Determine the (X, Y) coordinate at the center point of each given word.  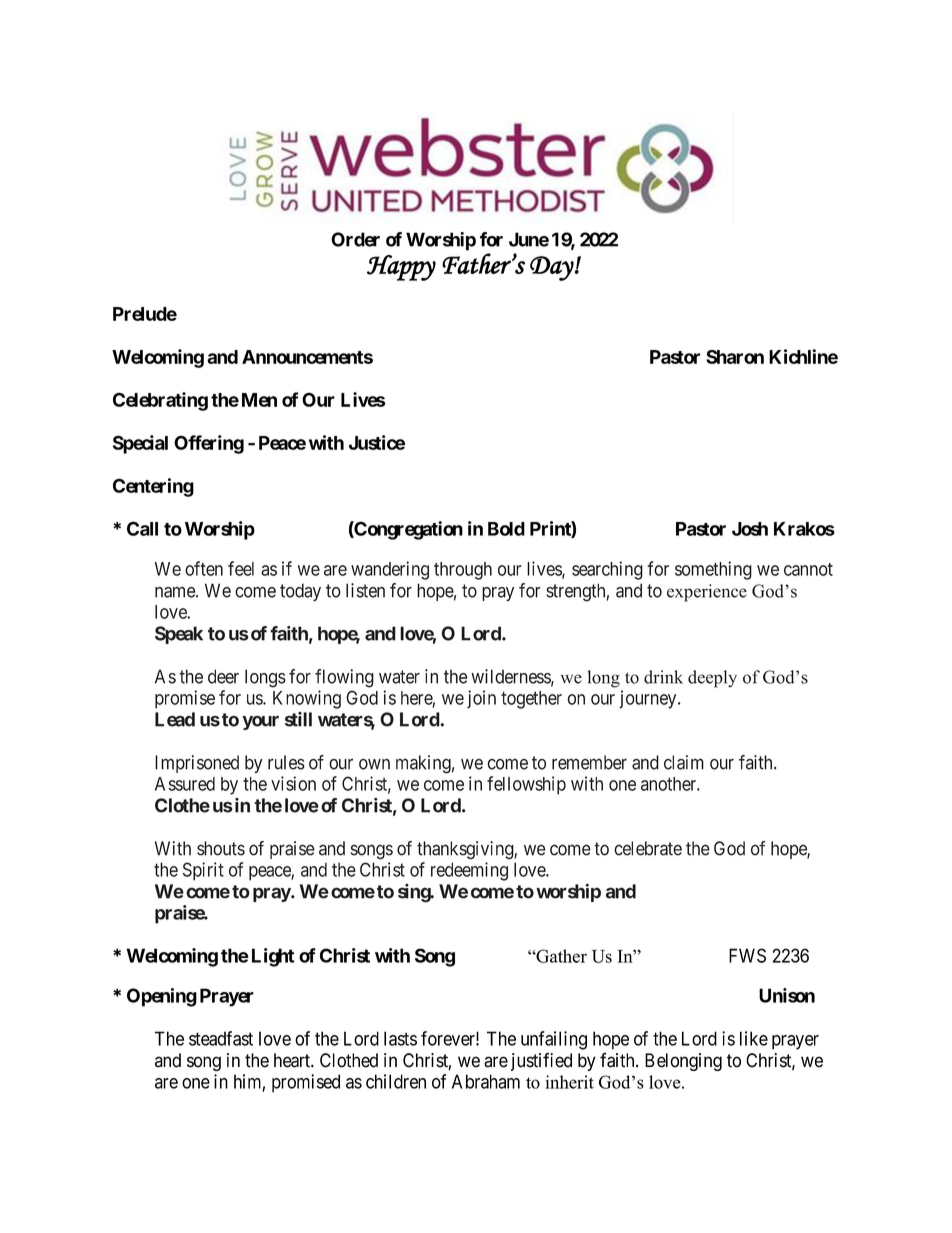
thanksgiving (466, 850)
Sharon (735, 357)
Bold (506, 529)
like (754, 1038)
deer (223, 676)
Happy (401, 268)
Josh (750, 529)
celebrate (648, 848)
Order (355, 239)
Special (140, 444)
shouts (221, 848)
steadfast (221, 1038)
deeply (712, 679)
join (481, 699)
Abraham (486, 1081)
